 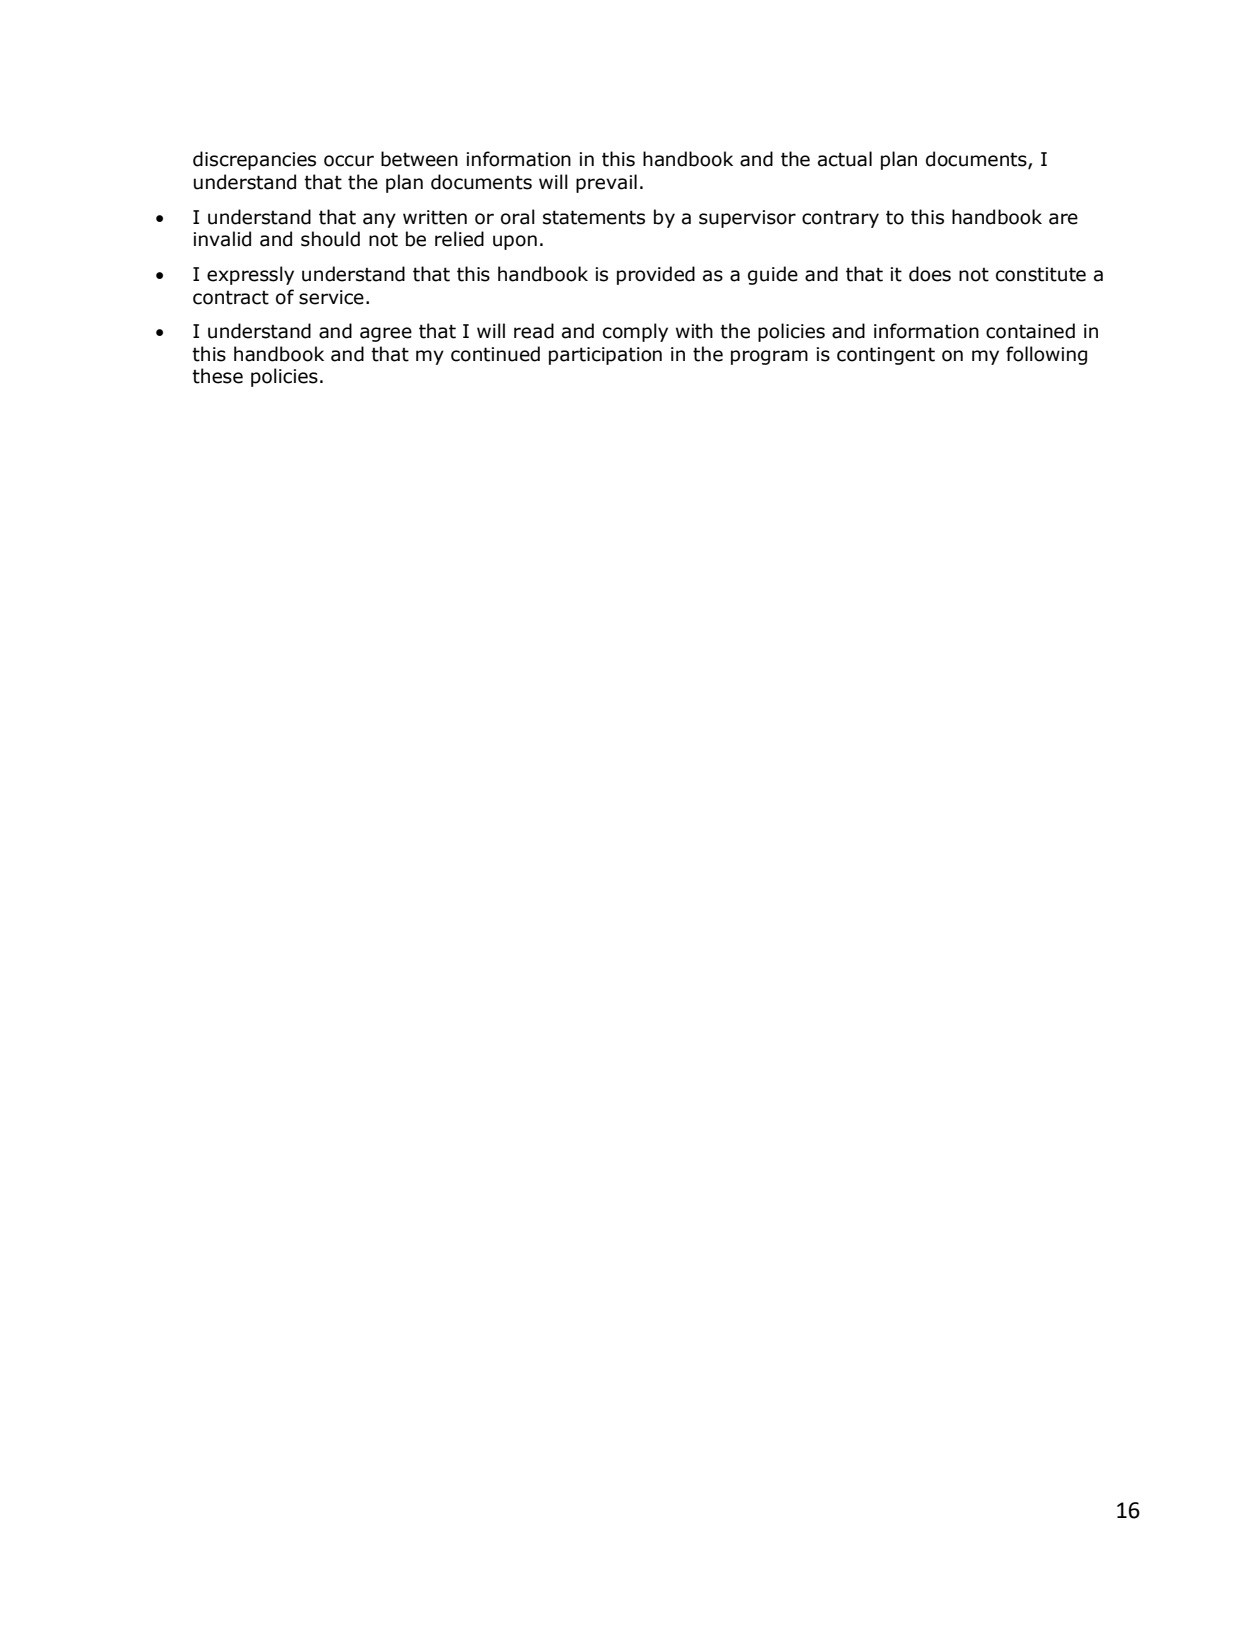 What do you see at coordinates (930, 274) in the page?
I see `does` at bounding box center [930, 274].
